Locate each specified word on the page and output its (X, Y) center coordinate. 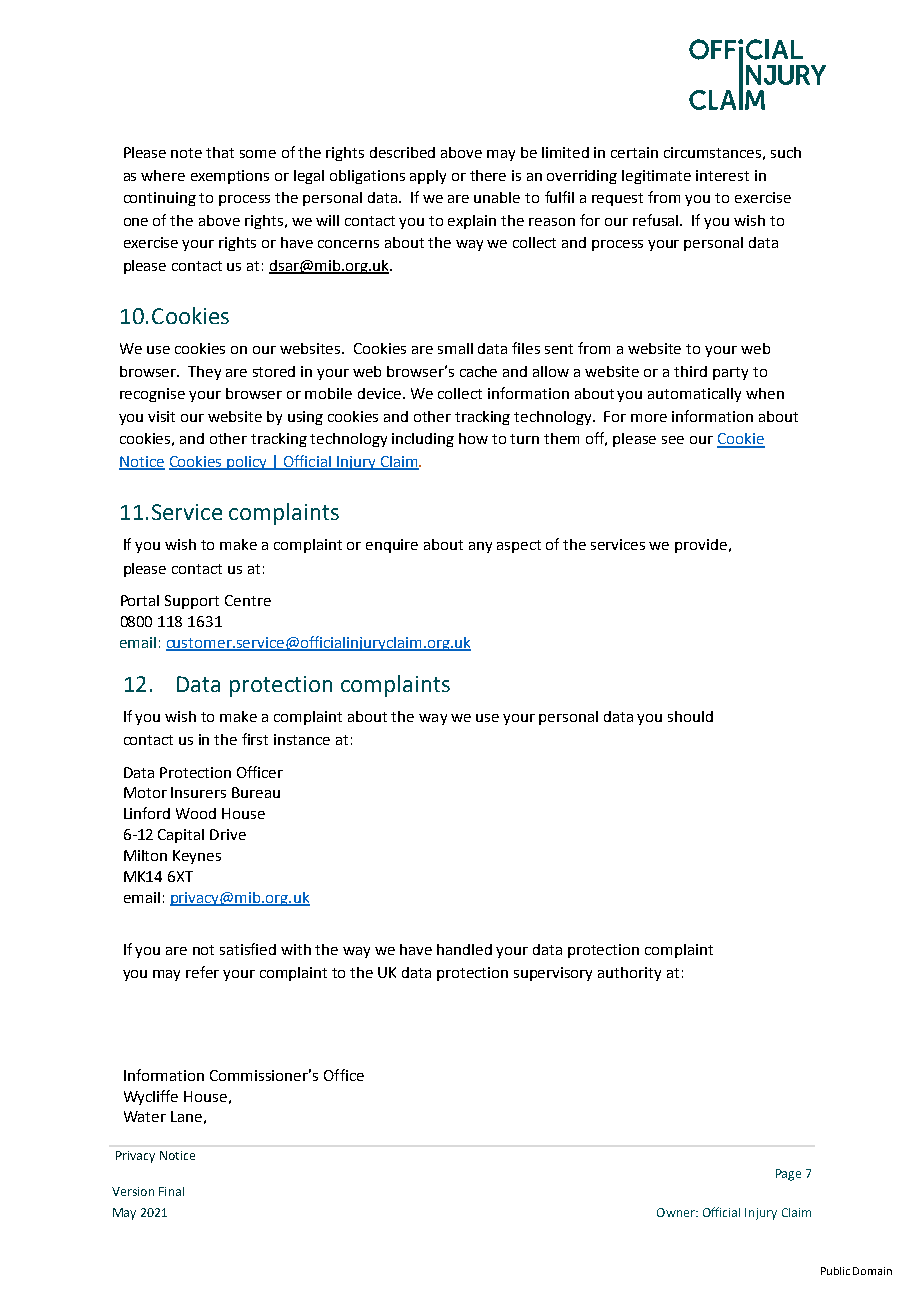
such (786, 152)
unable (497, 197)
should (690, 716)
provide (702, 546)
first (255, 739)
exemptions (230, 177)
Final (171, 1191)
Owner (677, 1212)
